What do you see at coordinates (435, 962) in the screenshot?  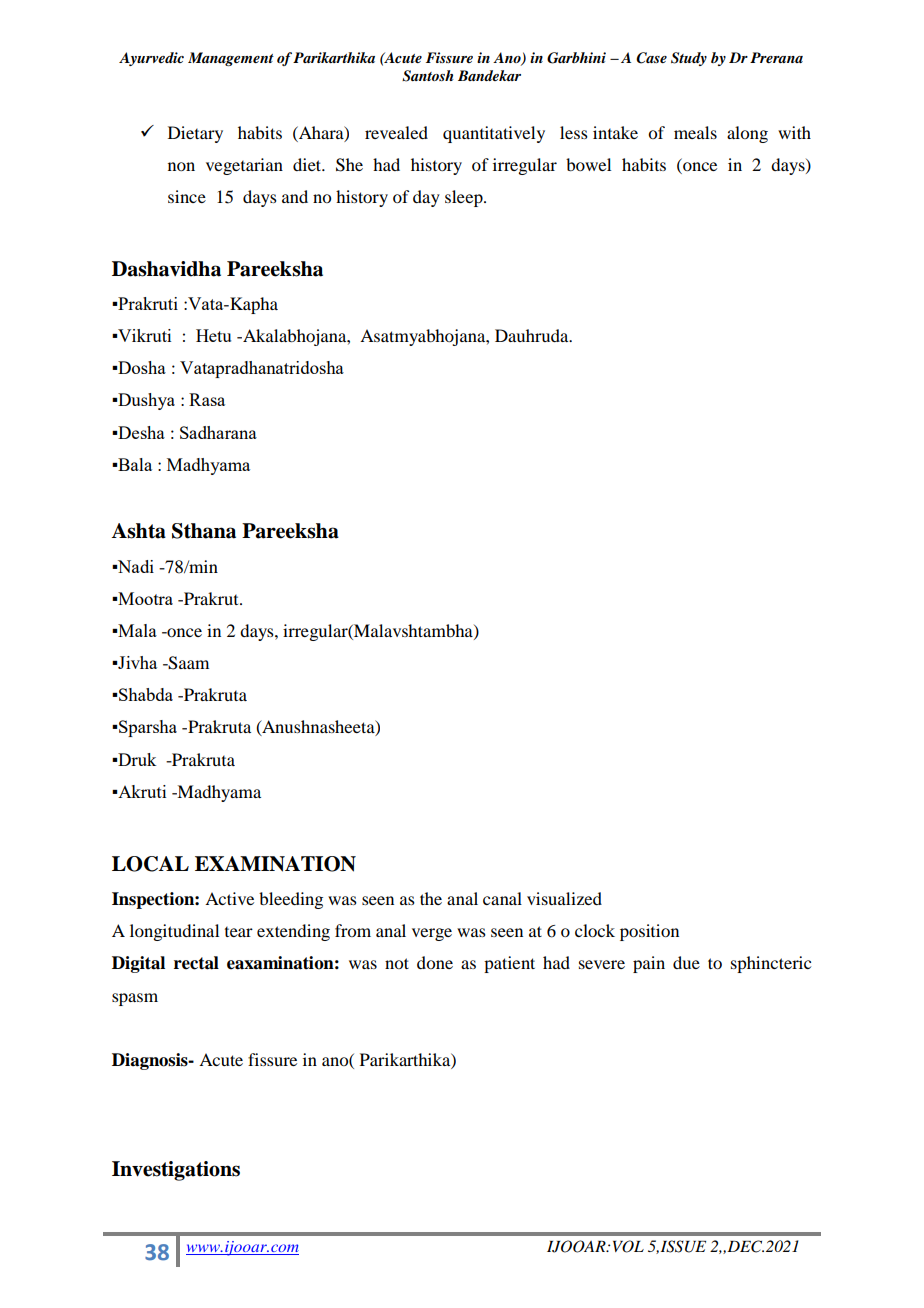 I see `done` at bounding box center [435, 962].
